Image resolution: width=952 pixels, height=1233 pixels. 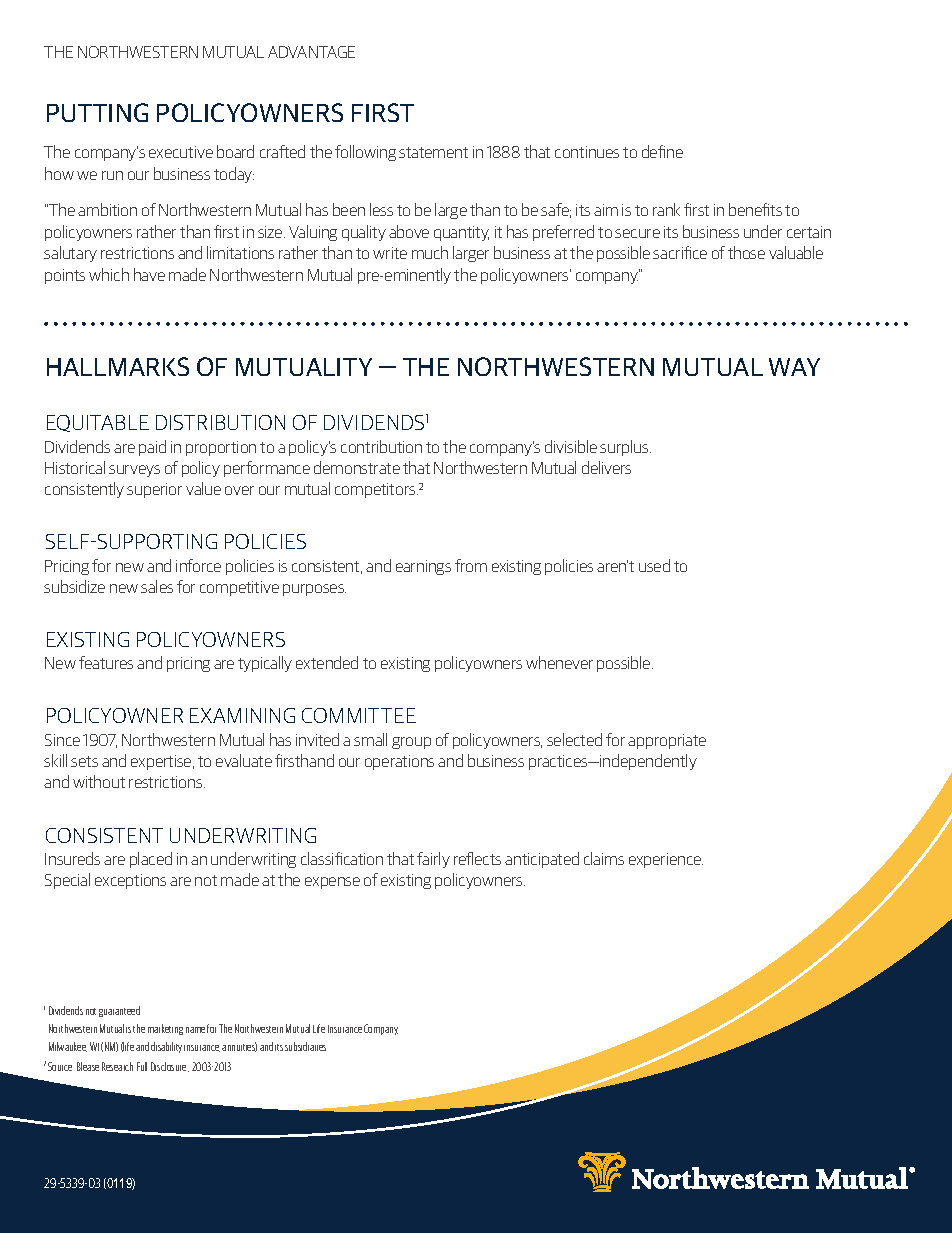 What do you see at coordinates (305, 1046) in the image?
I see `subsidiaries` at bounding box center [305, 1046].
